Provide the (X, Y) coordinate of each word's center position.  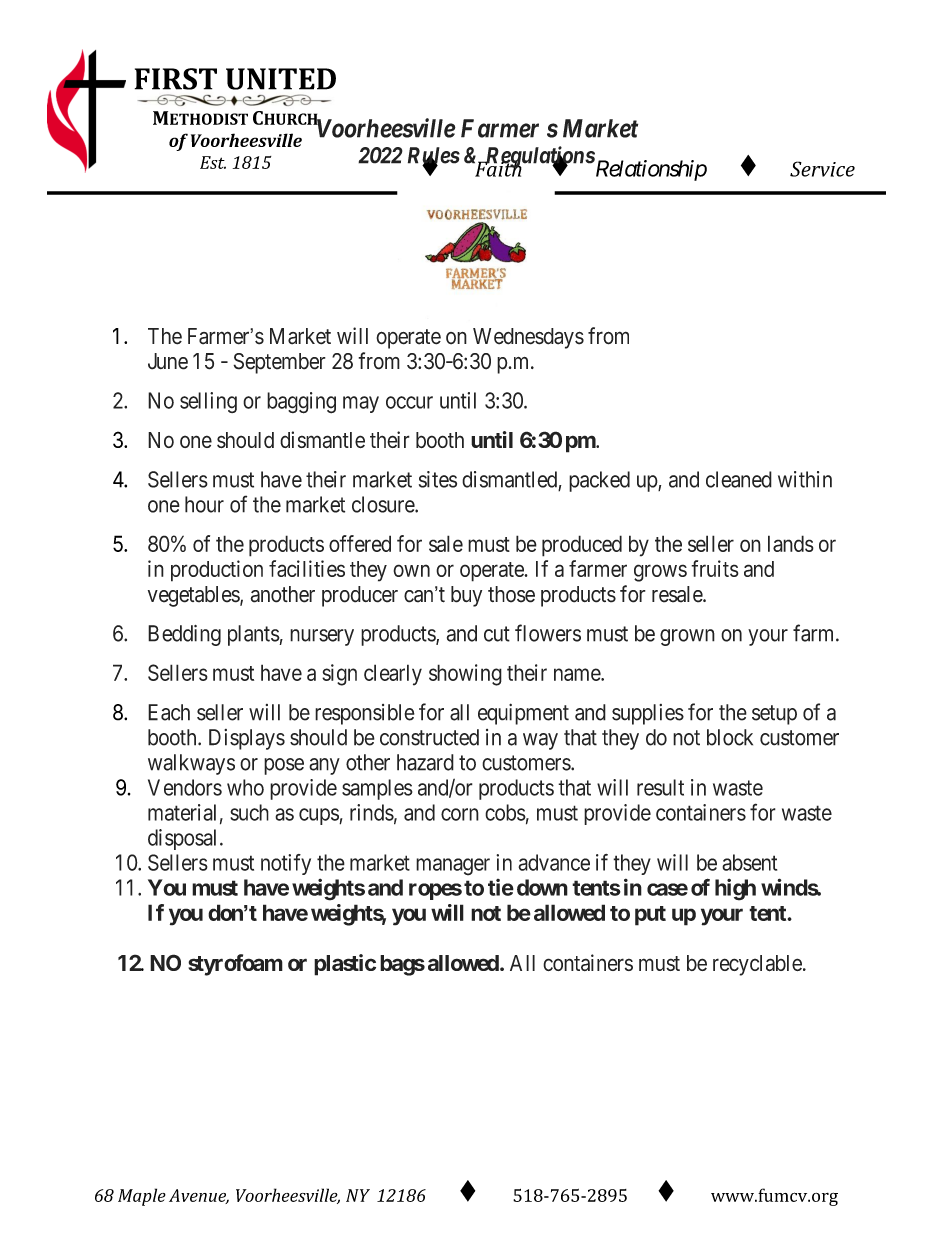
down (542, 887)
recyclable (757, 965)
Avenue (199, 1196)
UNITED (281, 79)
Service (822, 169)
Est (213, 162)
